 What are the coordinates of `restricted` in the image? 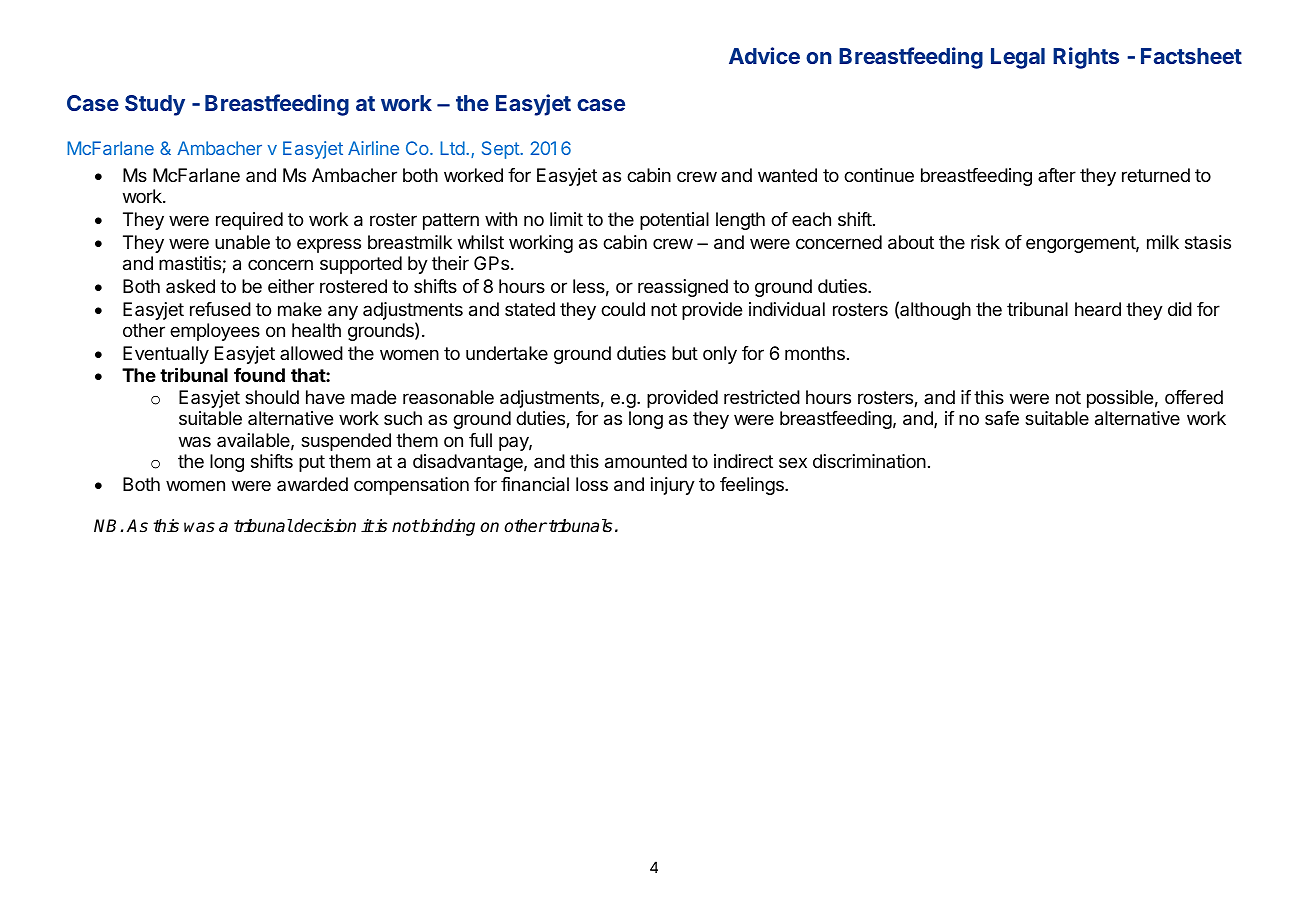 It's located at (762, 397).
